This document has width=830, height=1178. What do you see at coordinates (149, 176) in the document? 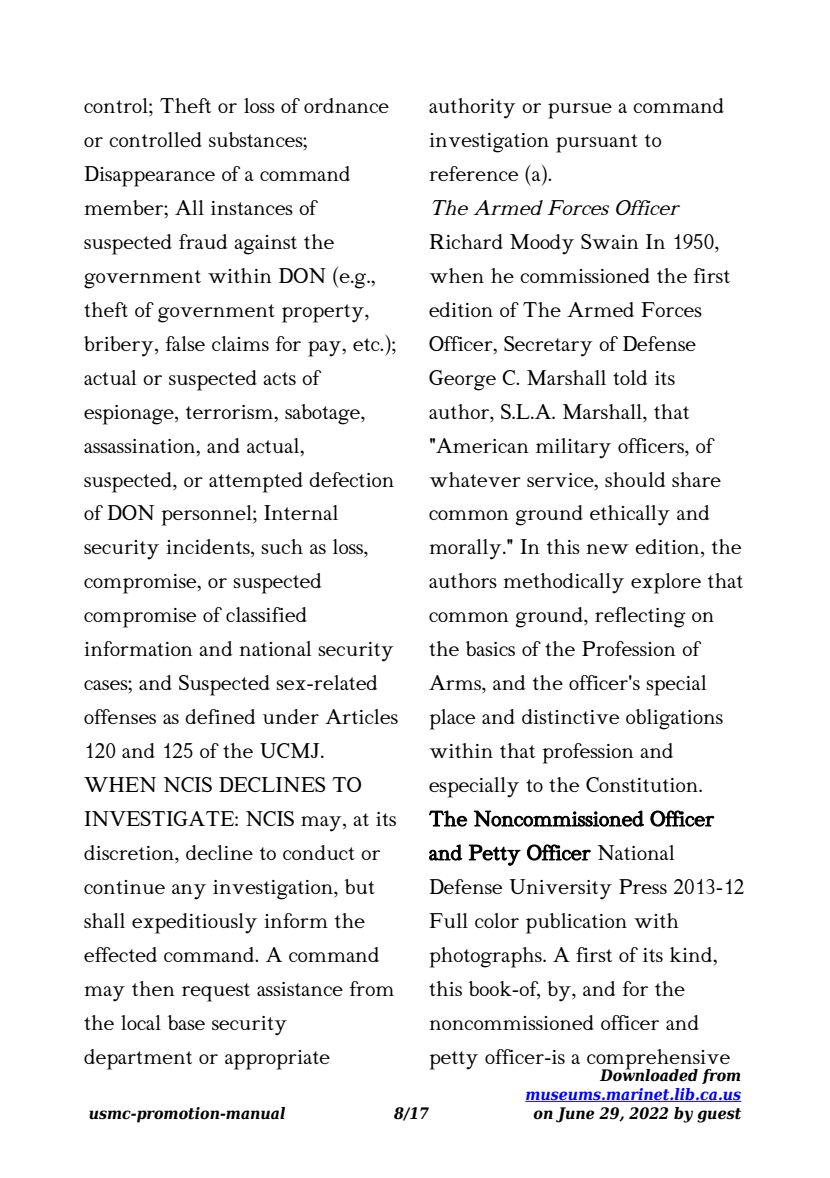
I see `Disappearance` at bounding box center [149, 176].
